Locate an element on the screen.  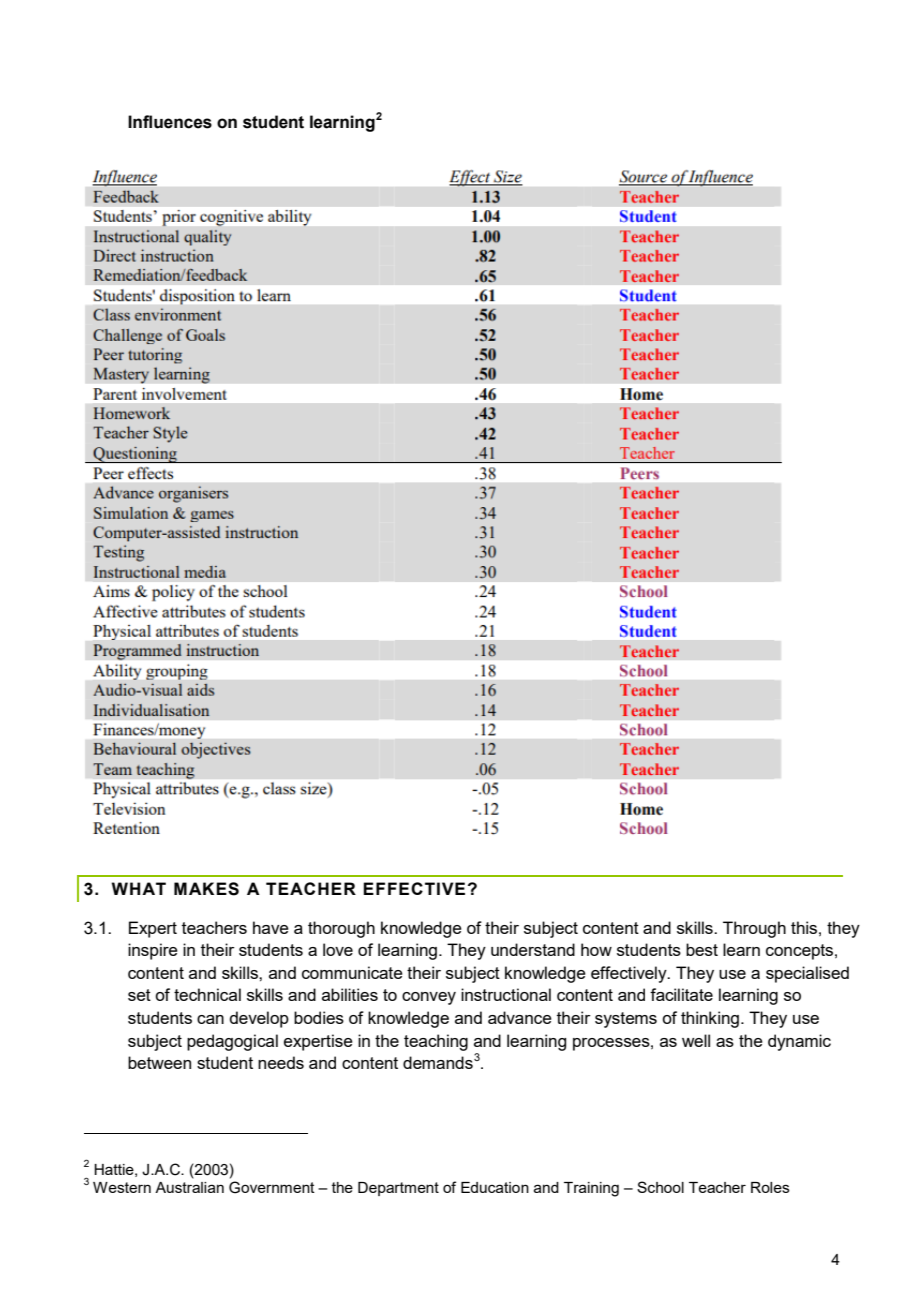
MAKES is located at coordinates (206, 889).
